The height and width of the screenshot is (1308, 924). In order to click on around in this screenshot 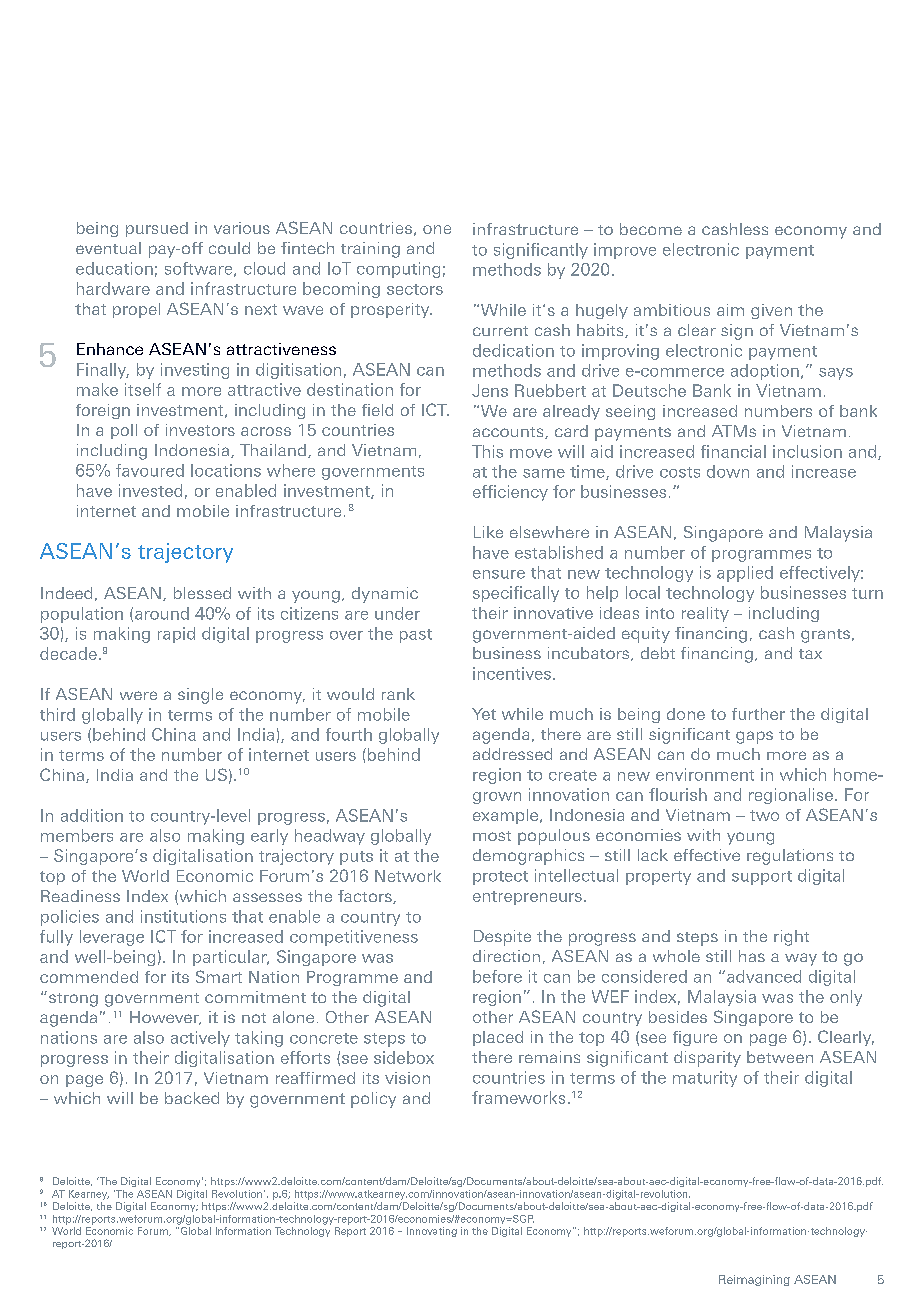, I will do `click(162, 613)`.
